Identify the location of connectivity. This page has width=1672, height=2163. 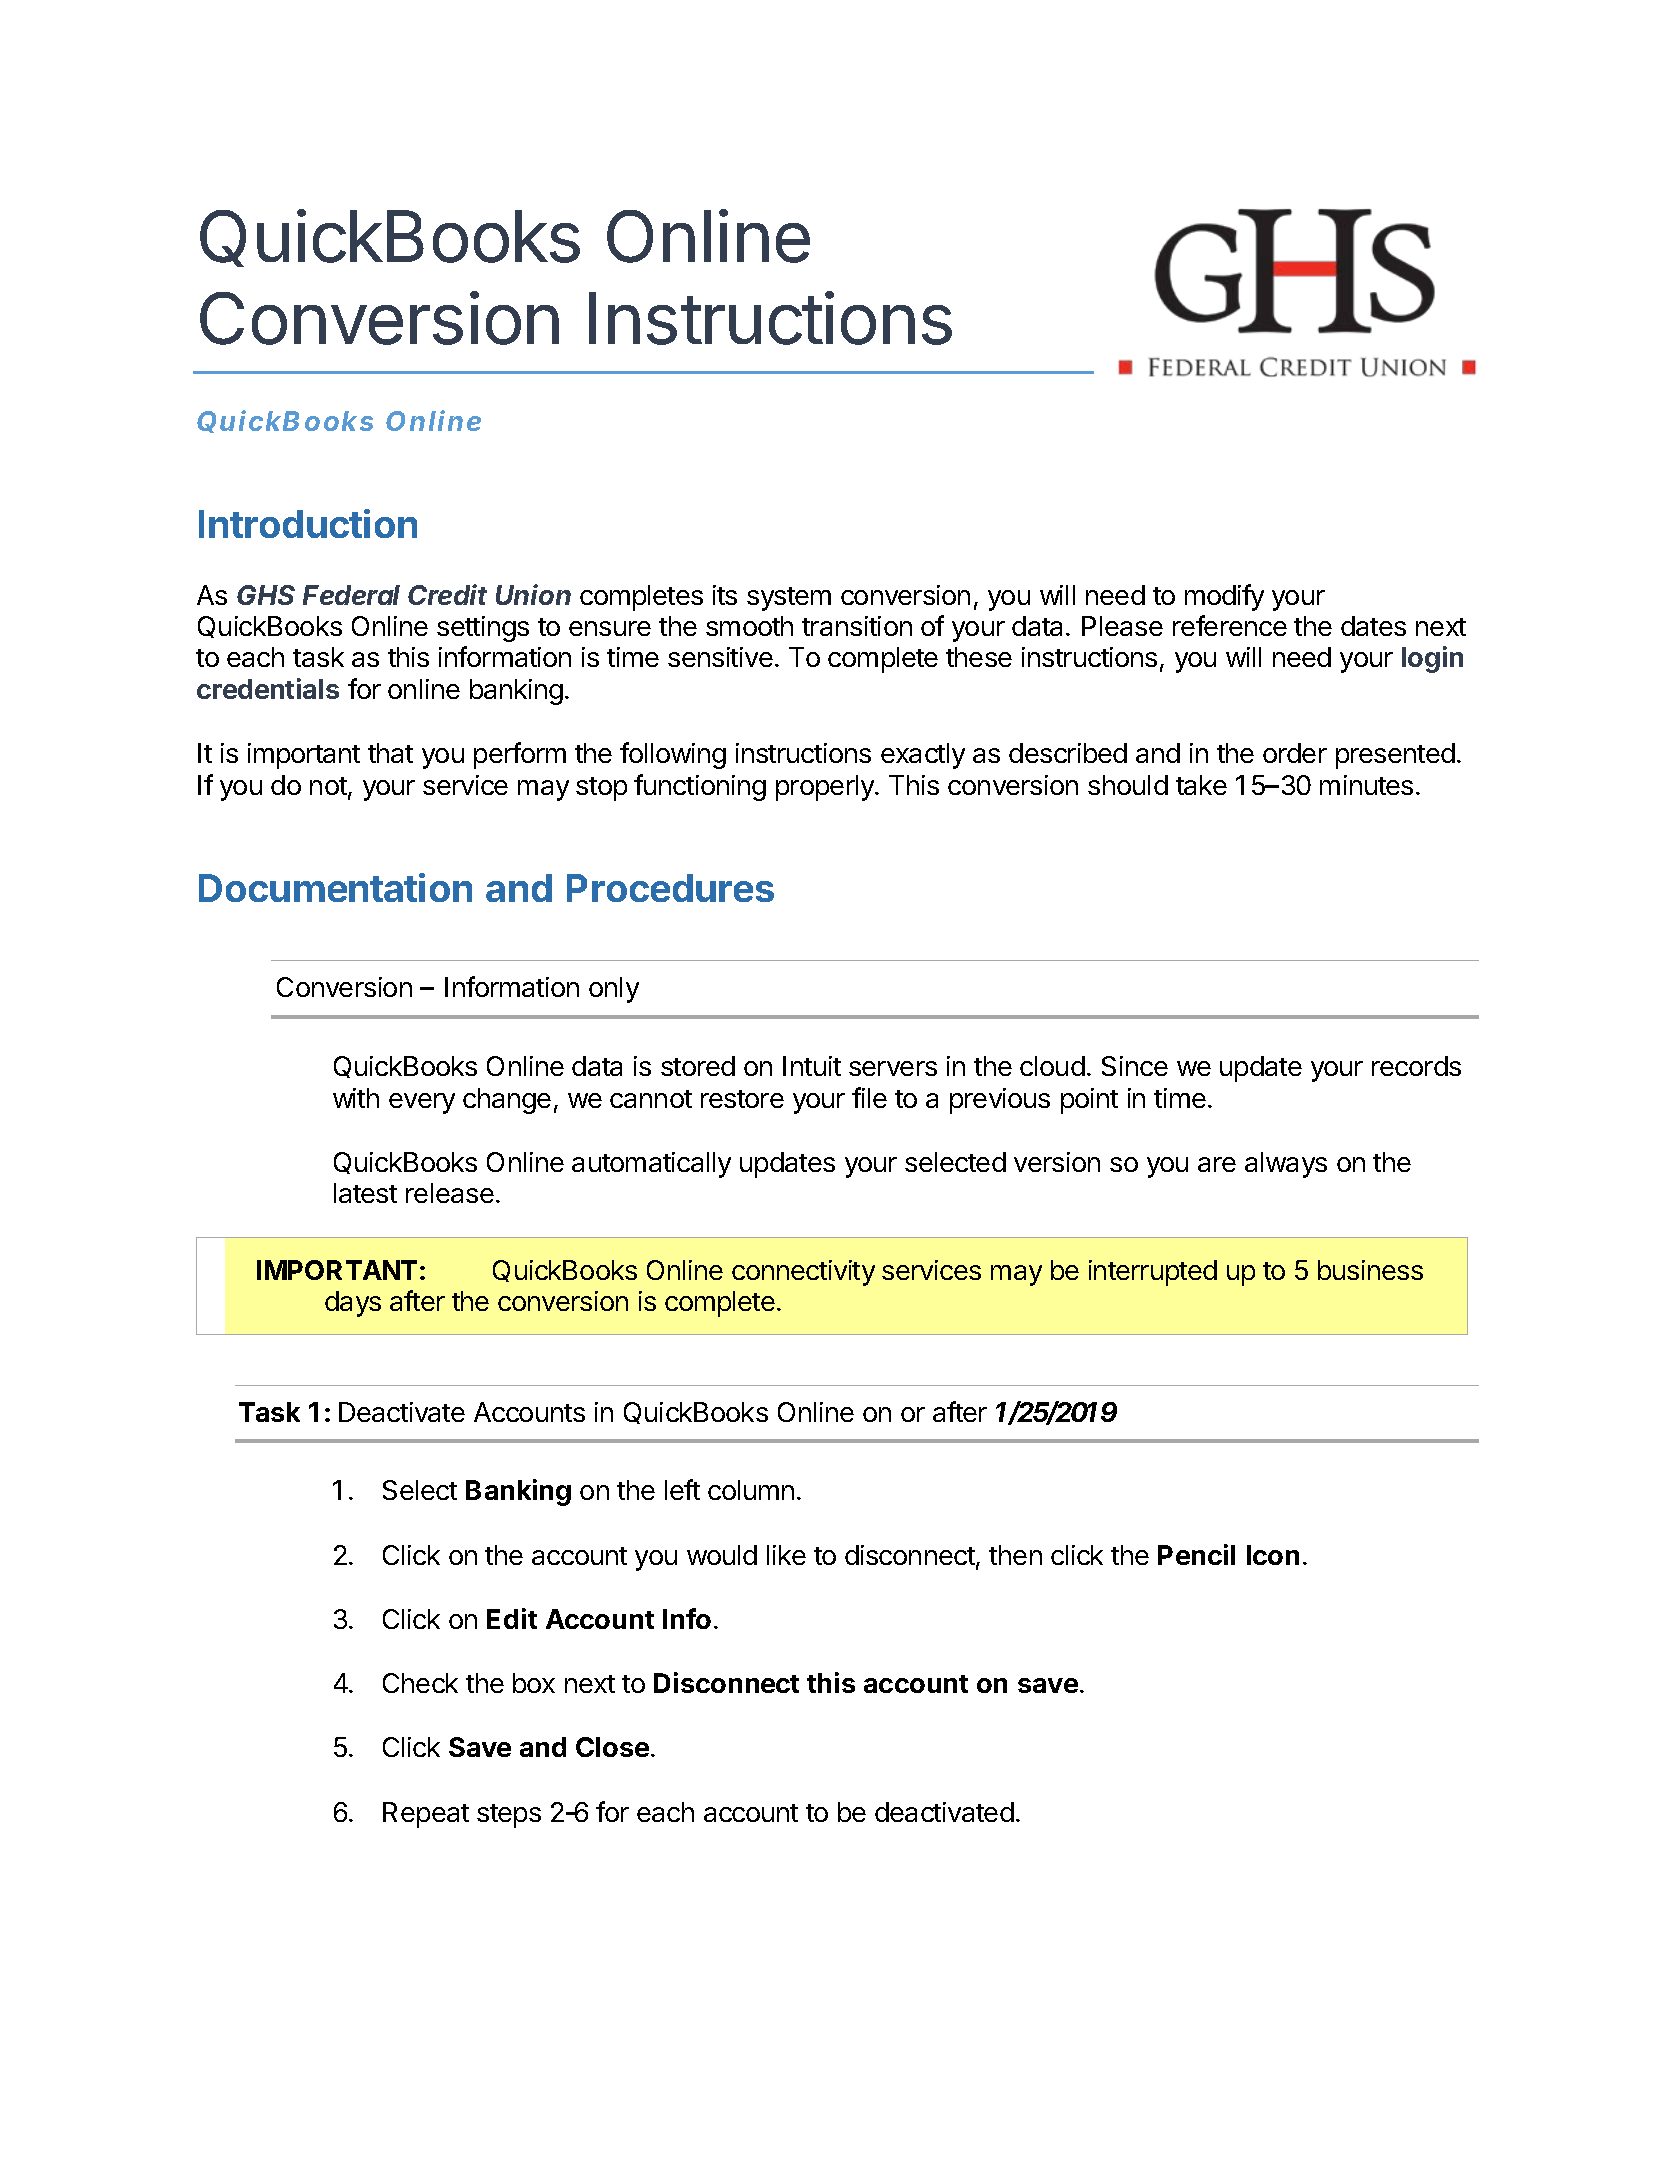
(803, 1273).
